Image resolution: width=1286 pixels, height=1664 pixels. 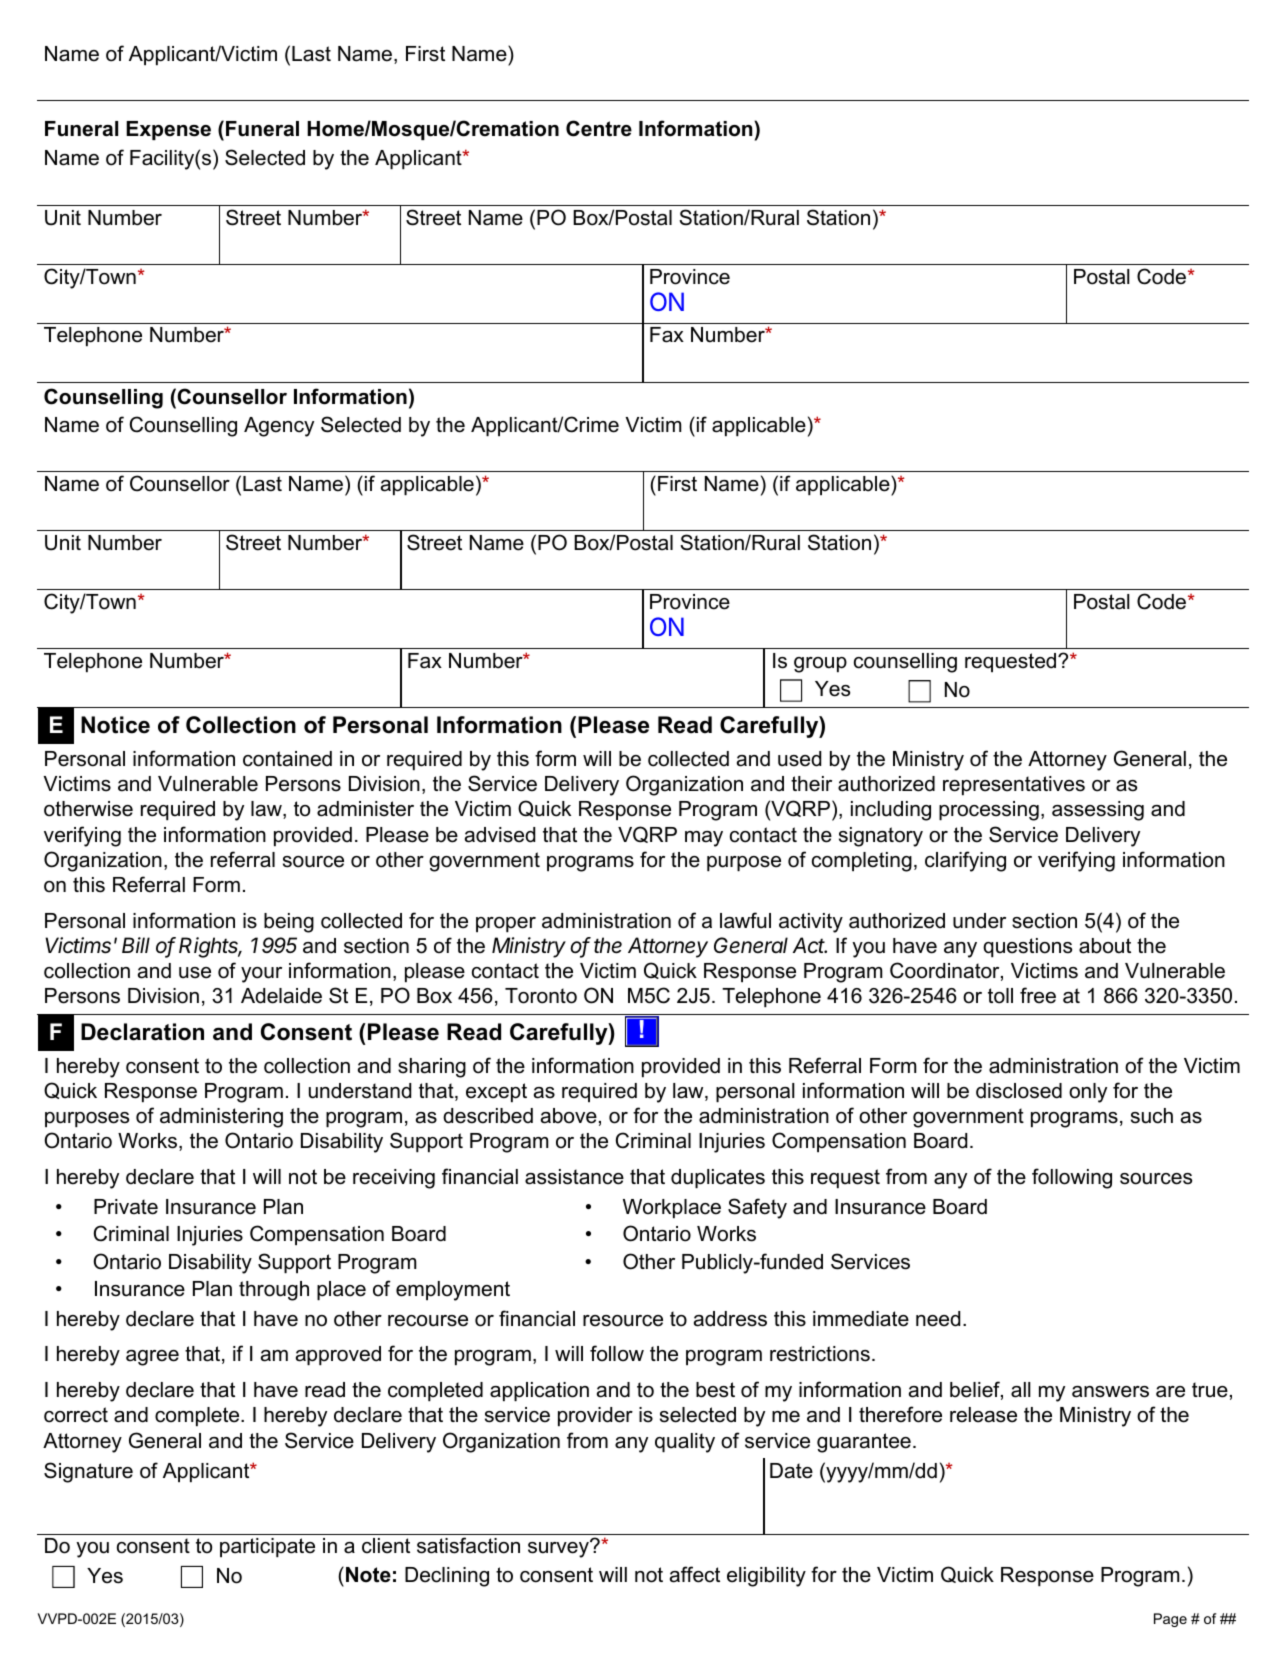 What do you see at coordinates (695, 1574) in the page?
I see `affect` at bounding box center [695, 1574].
